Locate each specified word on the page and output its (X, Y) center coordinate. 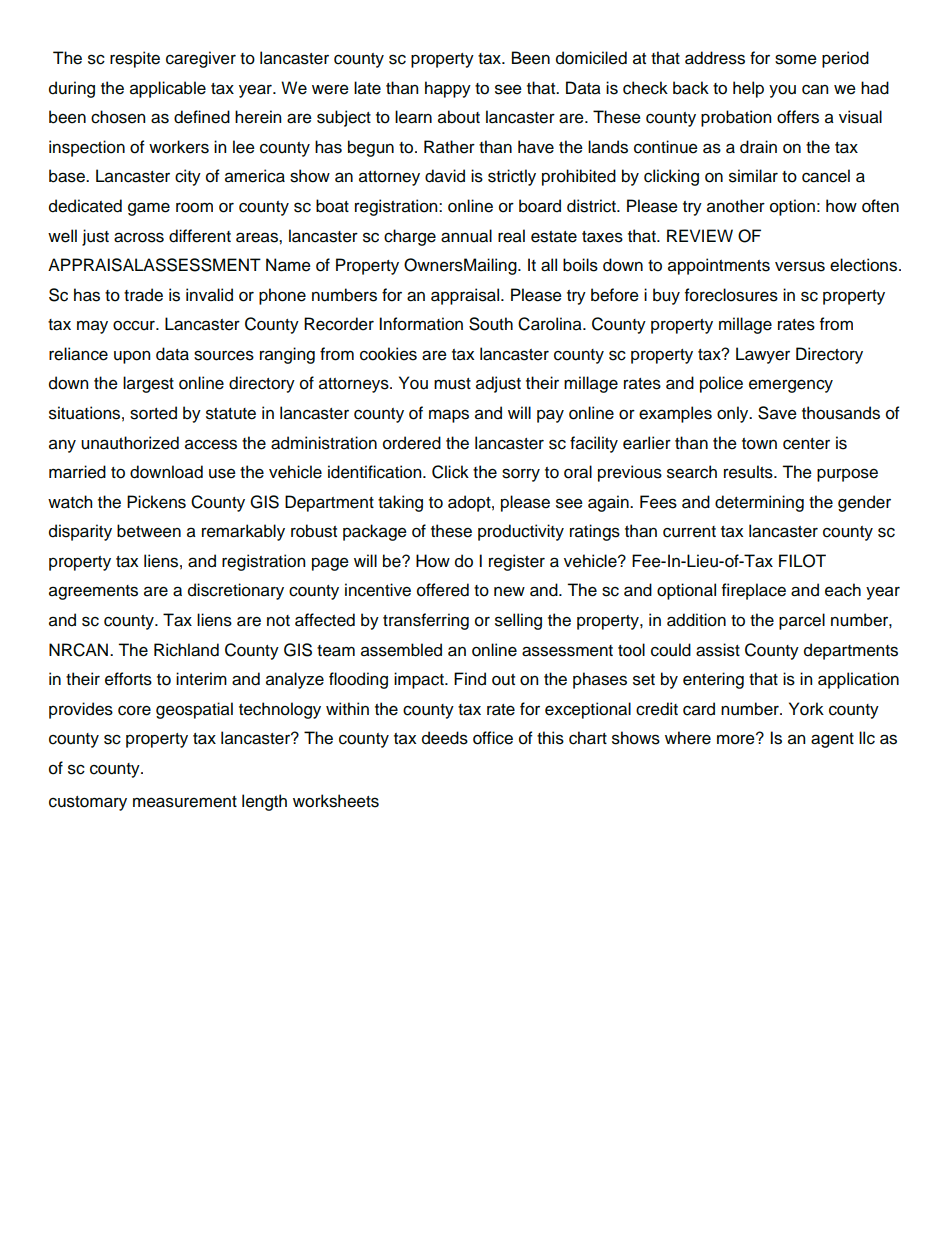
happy (448, 89)
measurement (185, 802)
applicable (168, 89)
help (748, 89)
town (759, 444)
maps (449, 416)
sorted (153, 413)
